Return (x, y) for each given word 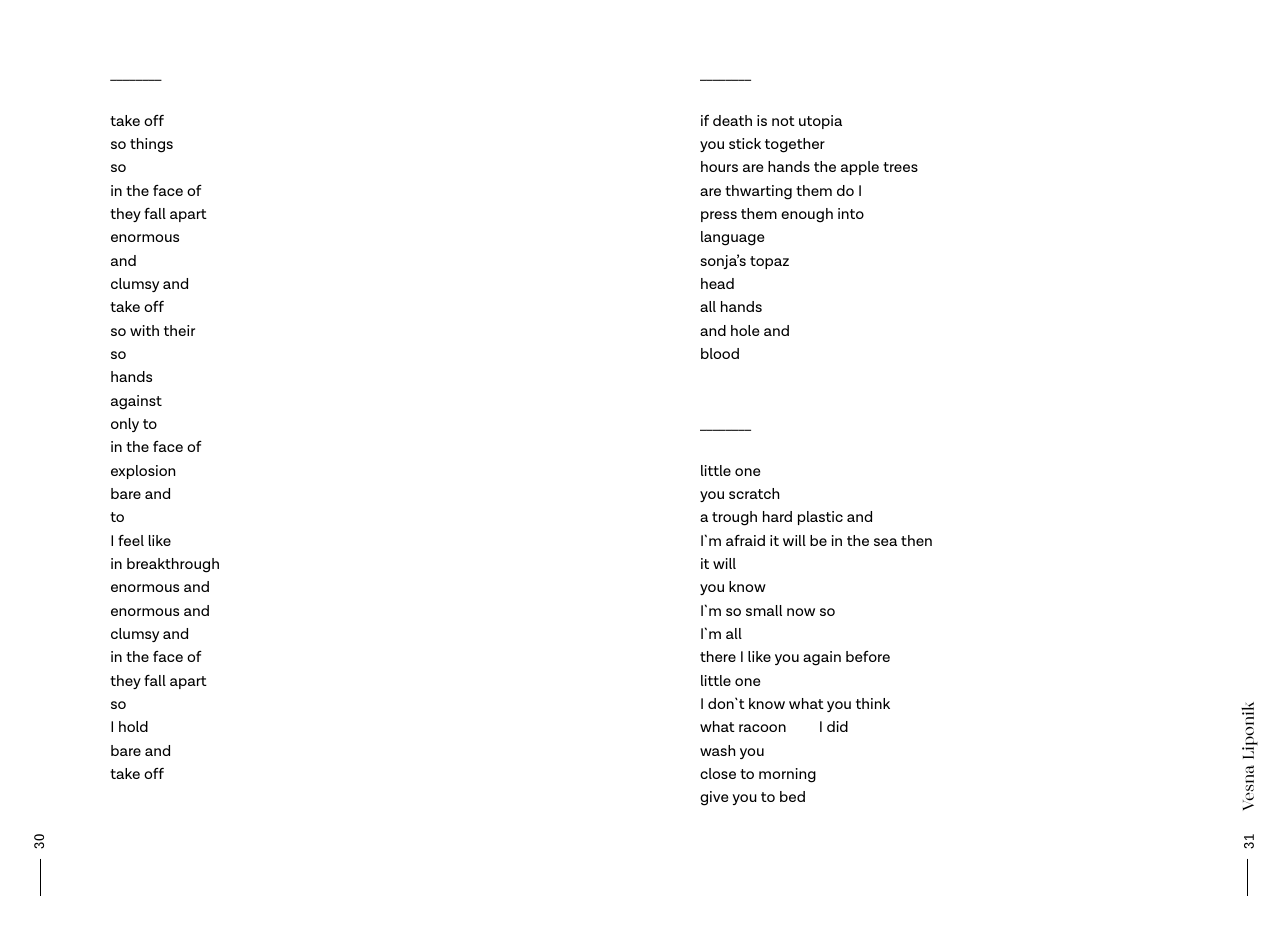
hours (719, 166)
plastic (820, 518)
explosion (143, 472)
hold (133, 726)
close (718, 773)
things (151, 145)
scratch (754, 493)
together (795, 145)
